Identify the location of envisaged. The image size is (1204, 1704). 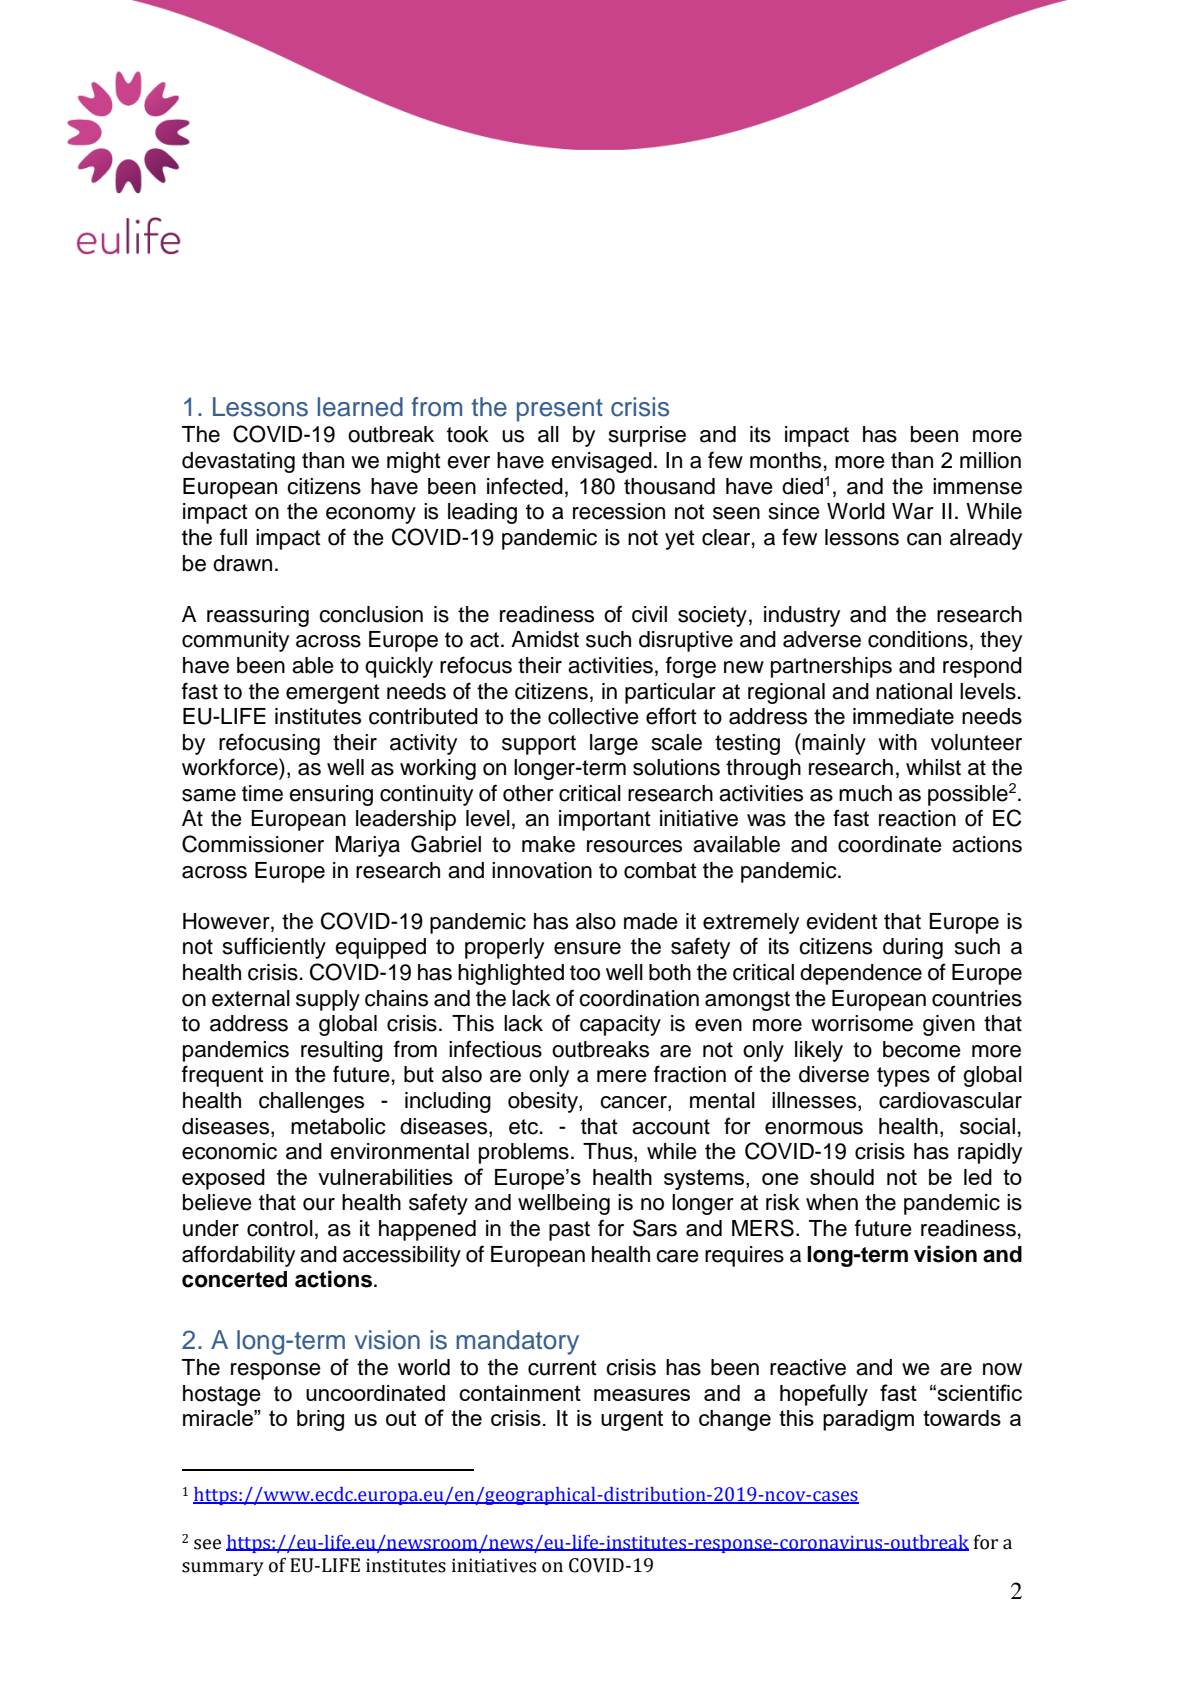
(601, 462).
